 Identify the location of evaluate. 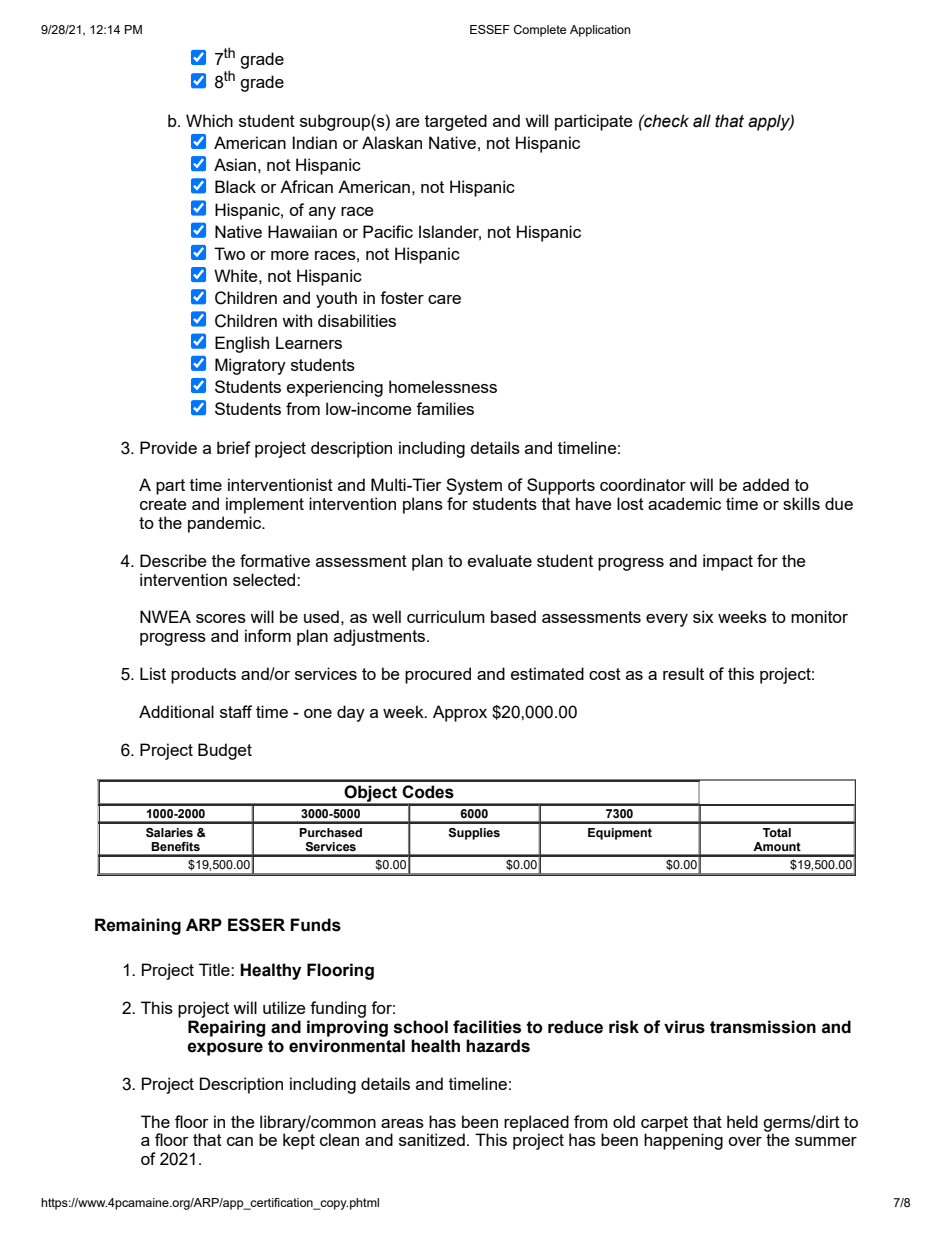
(500, 560).
